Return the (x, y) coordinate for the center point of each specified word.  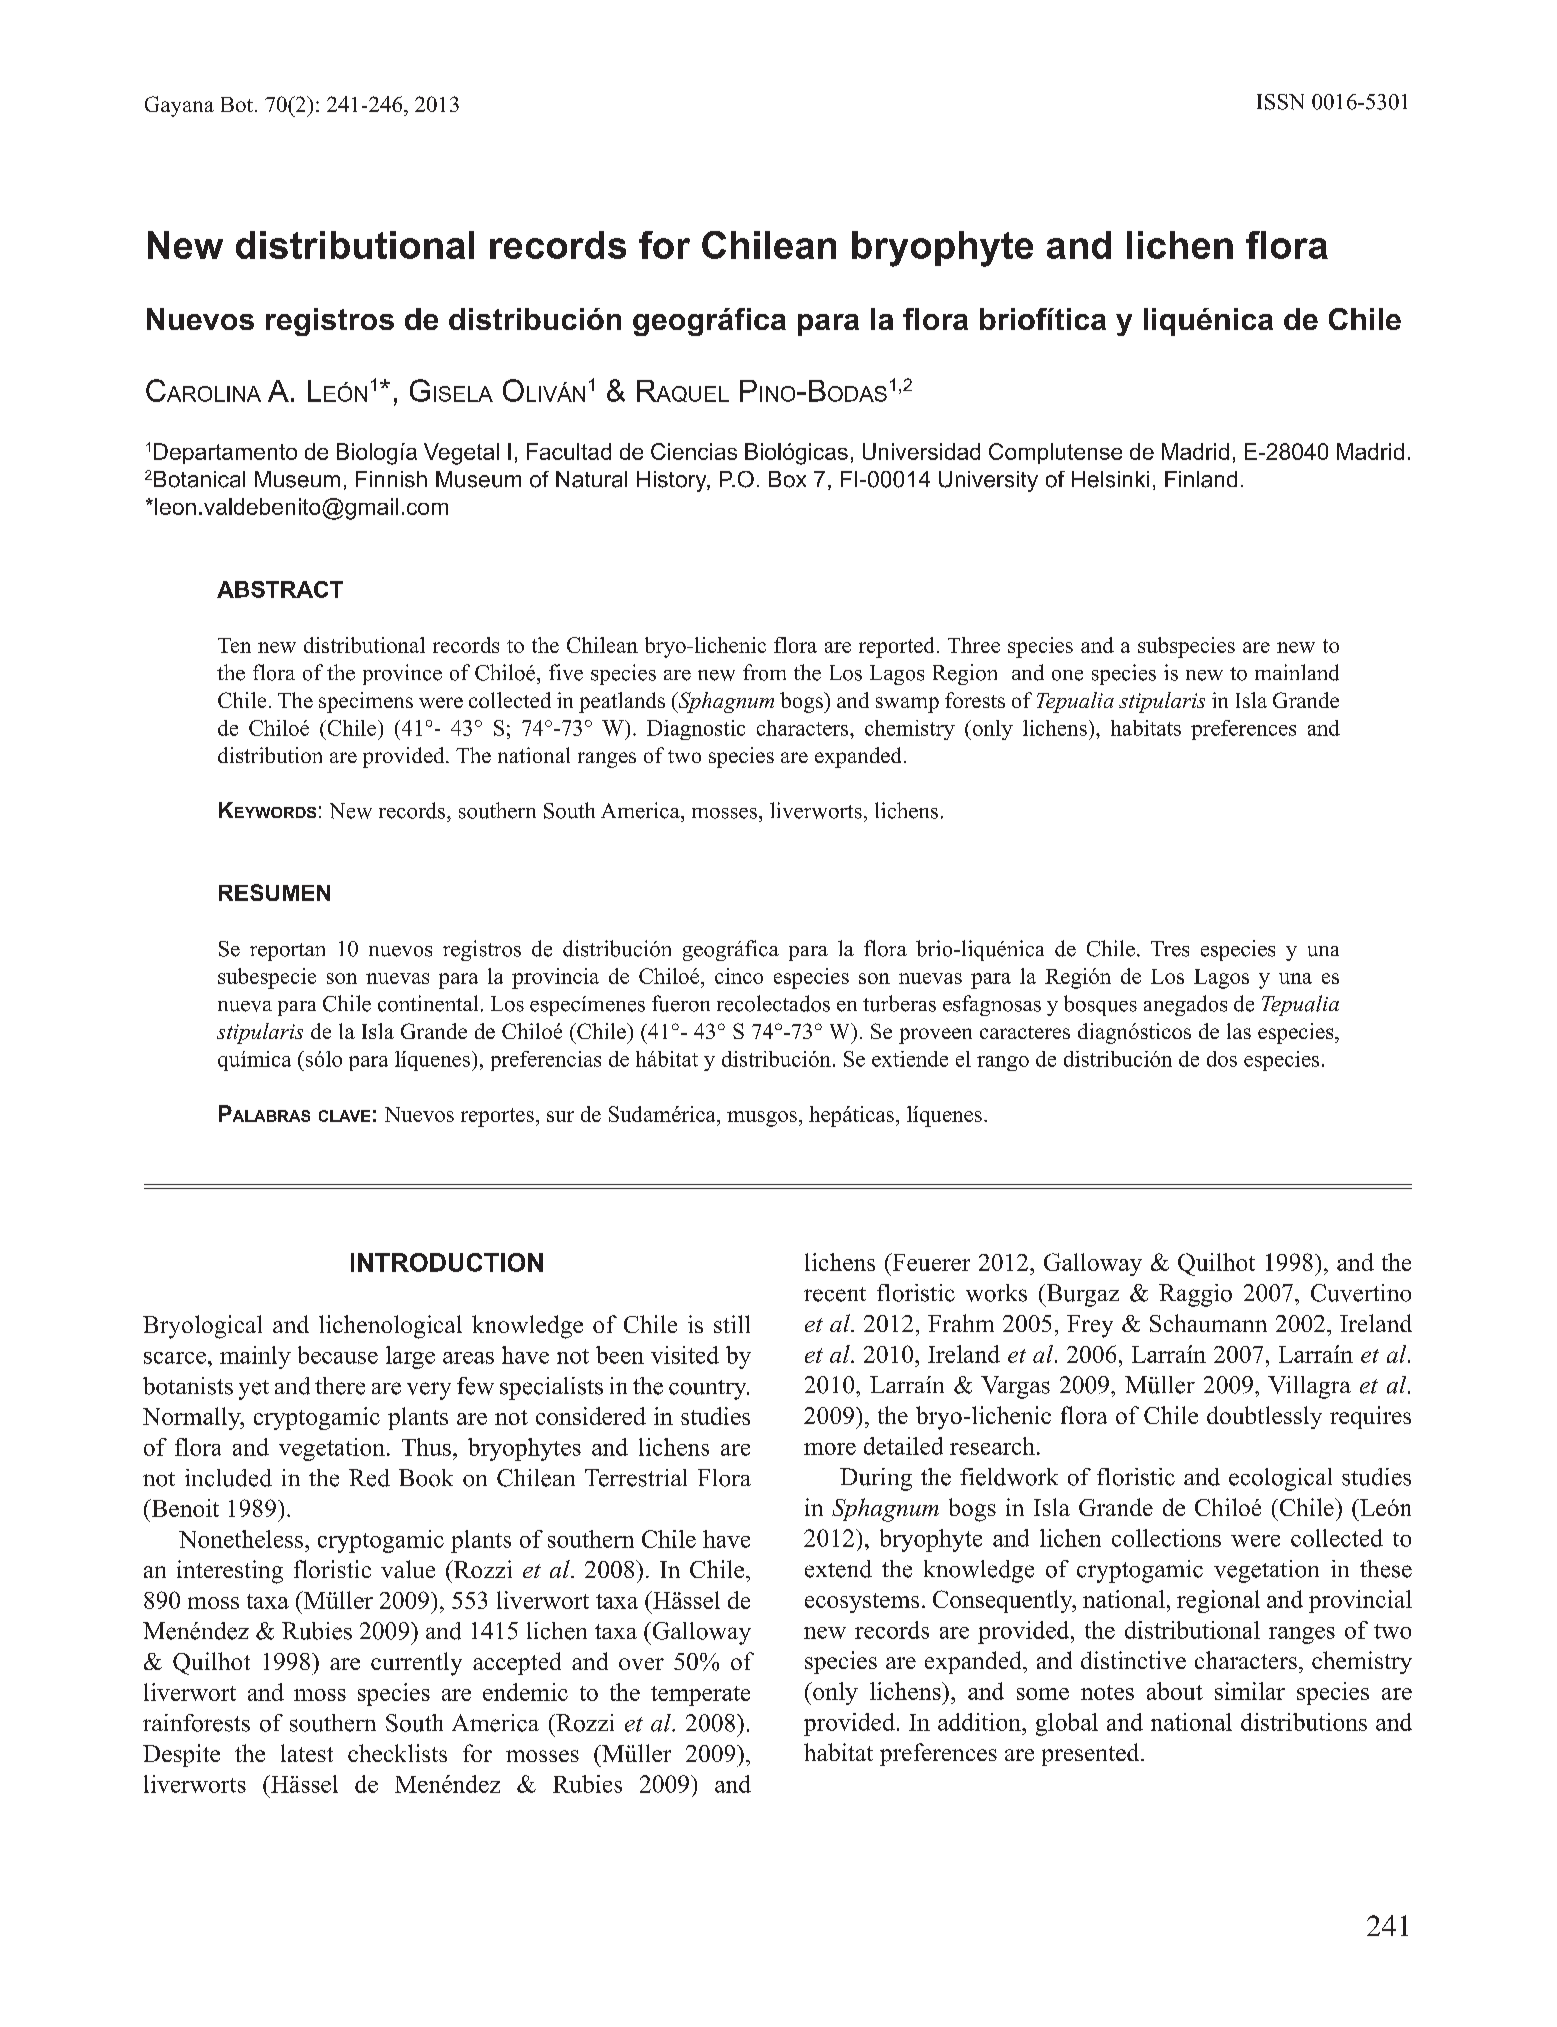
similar (1250, 1691)
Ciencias (694, 451)
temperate (700, 1696)
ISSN (1280, 102)
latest (307, 1753)
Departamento (225, 453)
